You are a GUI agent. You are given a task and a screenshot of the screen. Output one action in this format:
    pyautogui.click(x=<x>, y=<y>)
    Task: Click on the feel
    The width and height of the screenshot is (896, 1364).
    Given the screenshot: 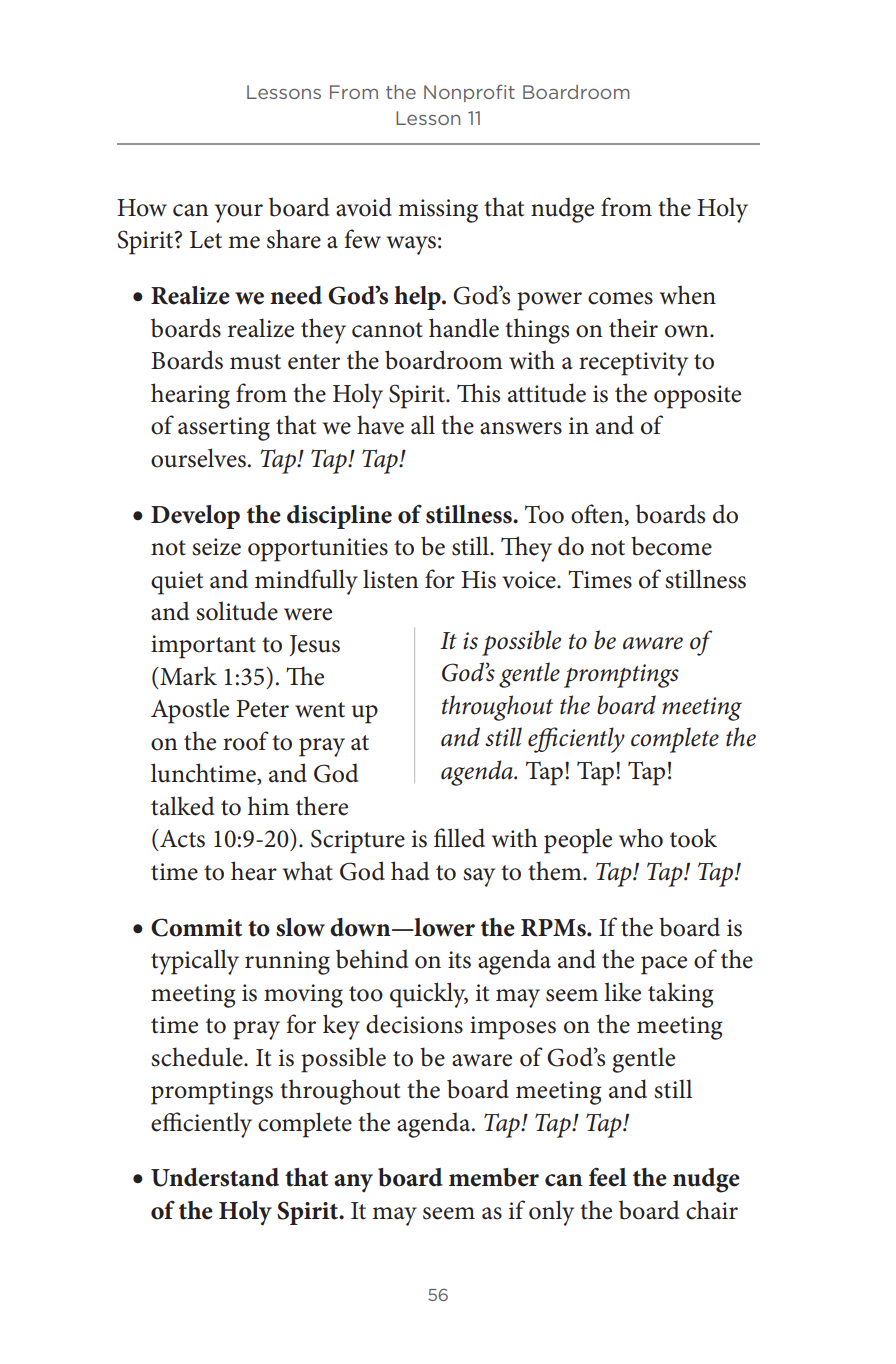 What is the action you would take?
    pyautogui.click(x=608, y=1177)
